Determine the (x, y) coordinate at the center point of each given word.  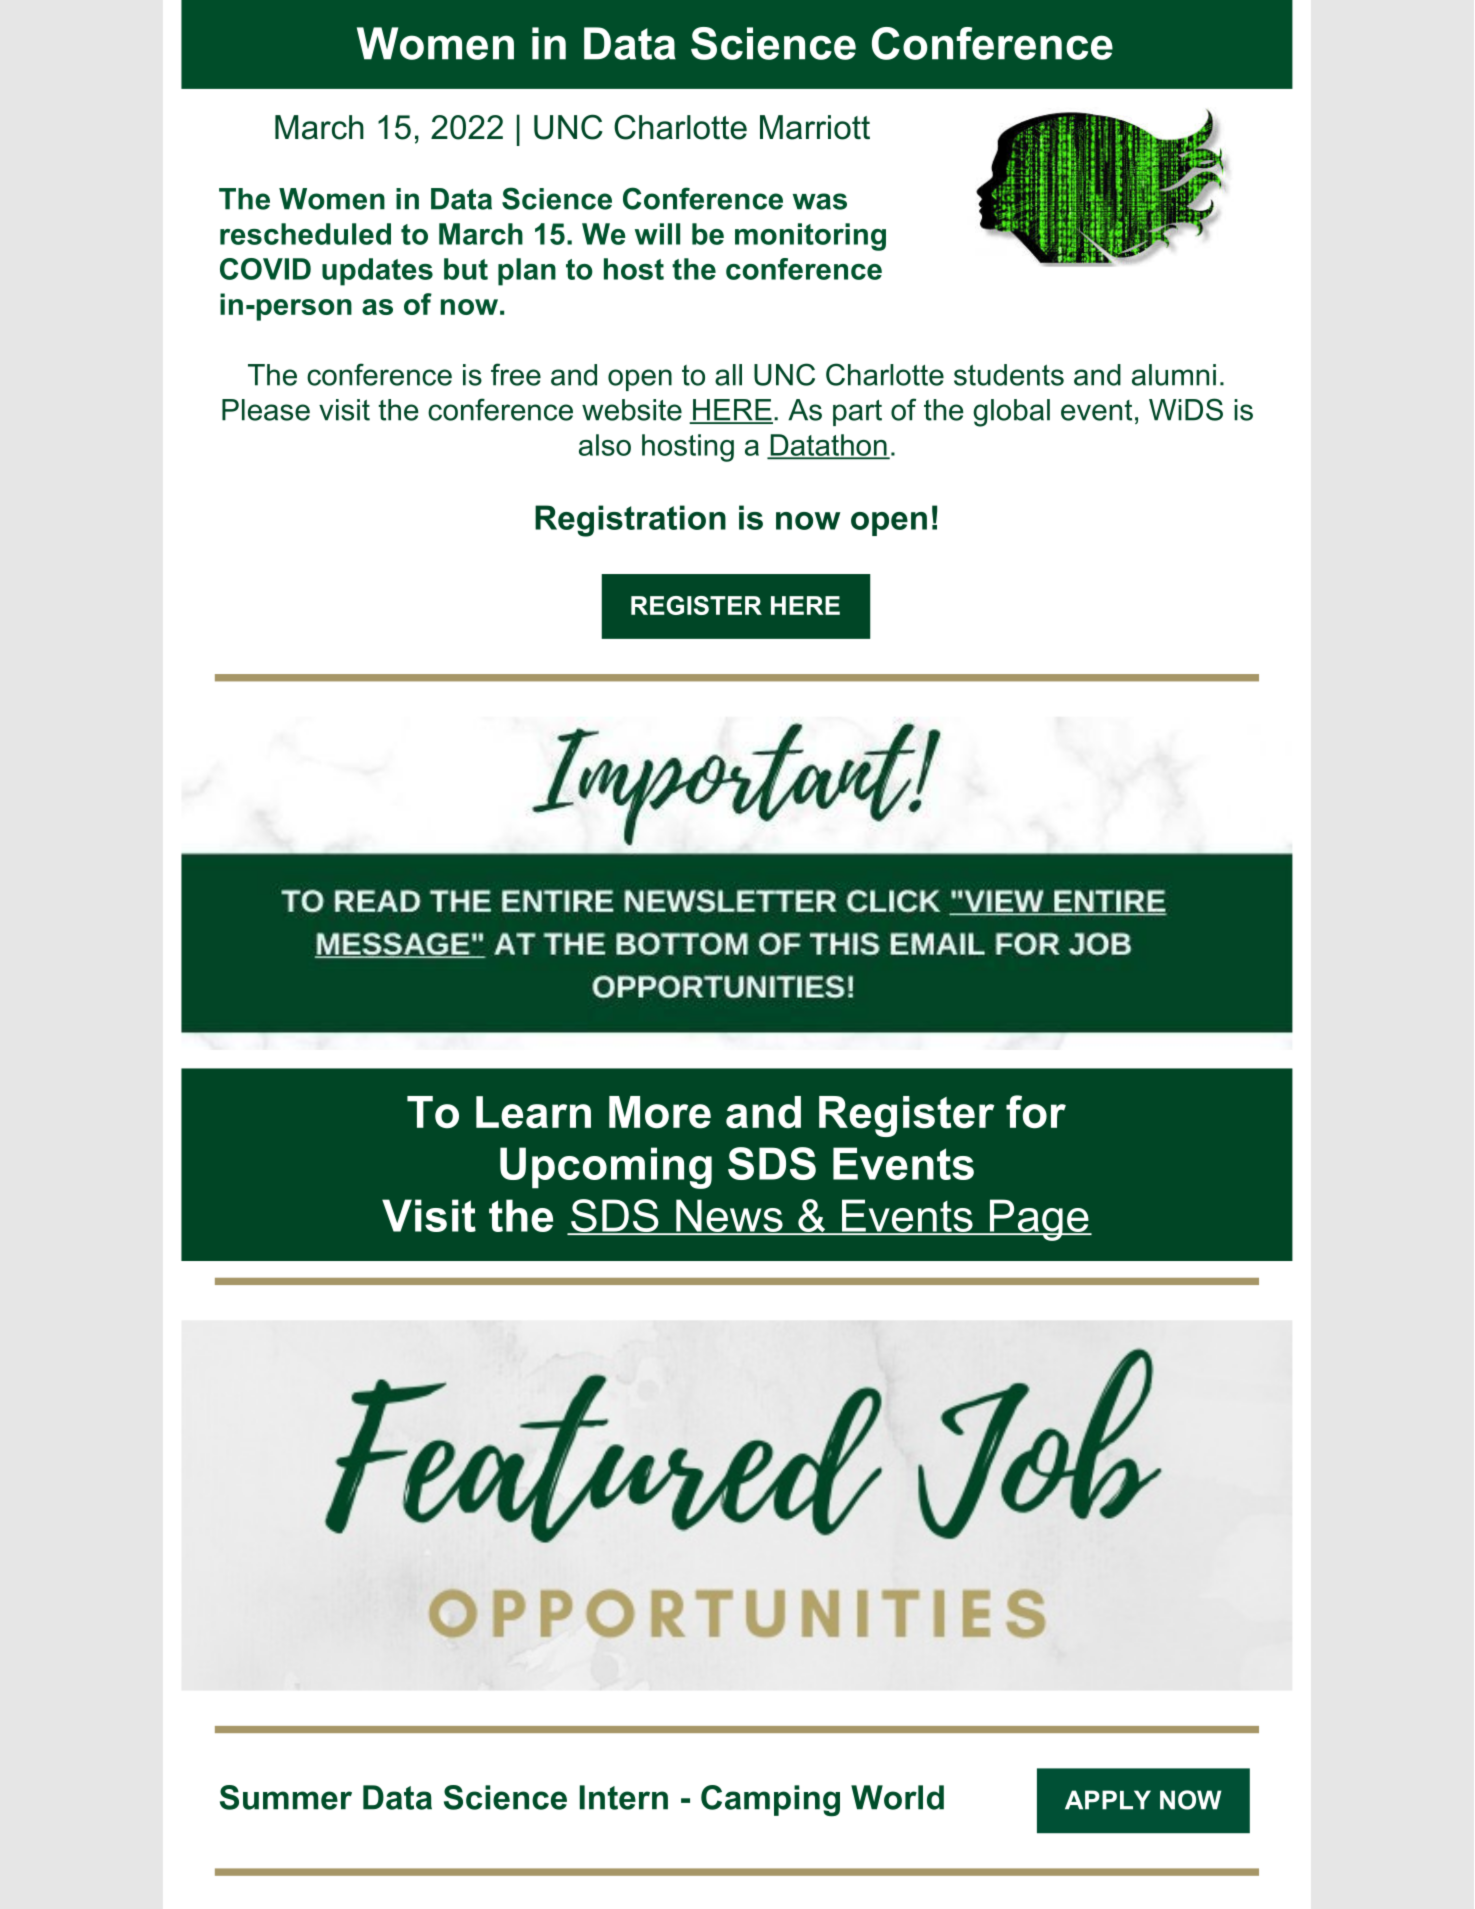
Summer (286, 1797)
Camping (770, 1801)
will (657, 234)
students (1009, 375)
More (660, 1112)
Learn (533, 1112)
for (1036, 1112)
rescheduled (305, 234)
